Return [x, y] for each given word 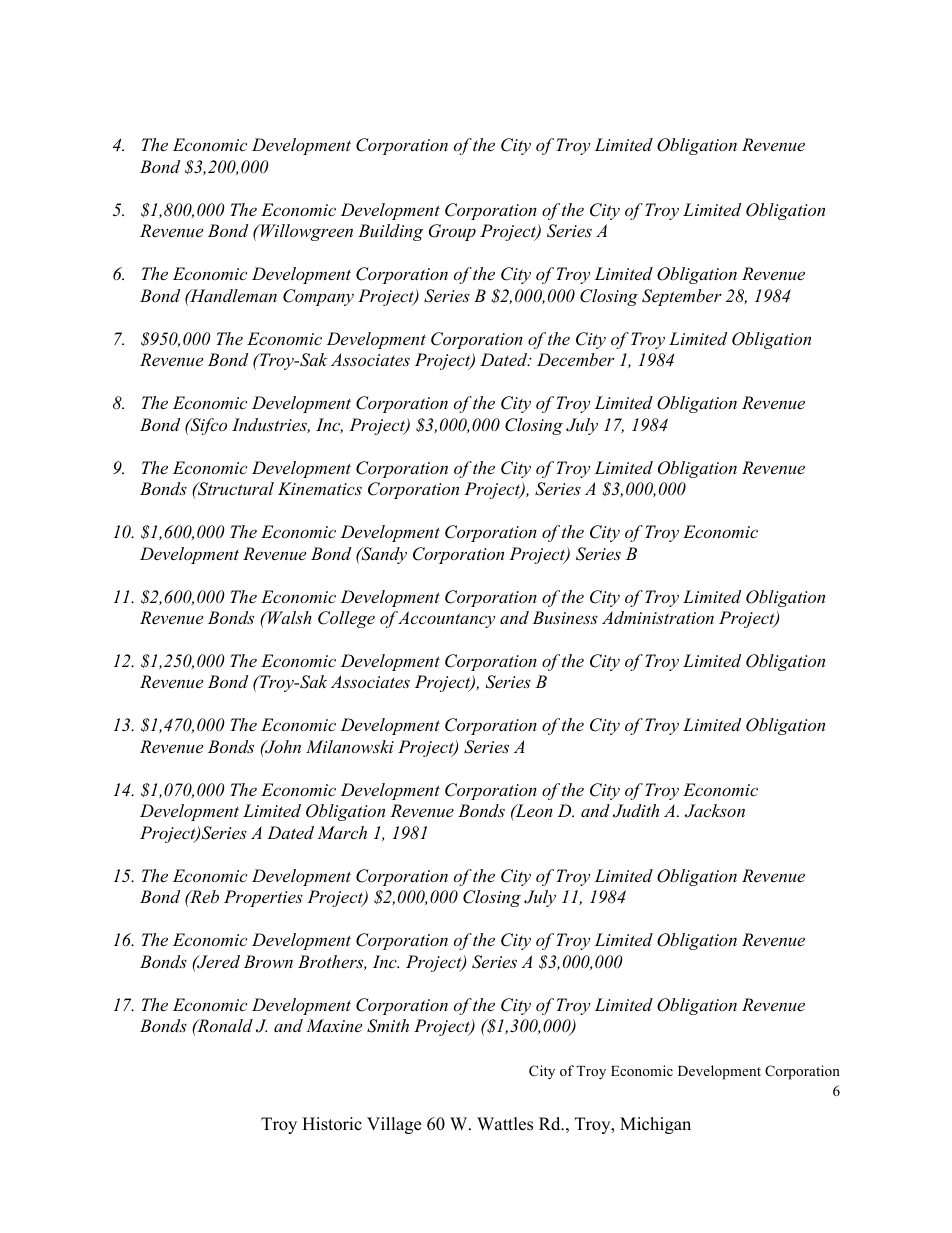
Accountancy [446, 619]
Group [452, 232]
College [346, 619]
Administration [658, 617]
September [682, 297]
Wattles [505, 1124]
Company [318, 297]
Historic [332, 1124]
